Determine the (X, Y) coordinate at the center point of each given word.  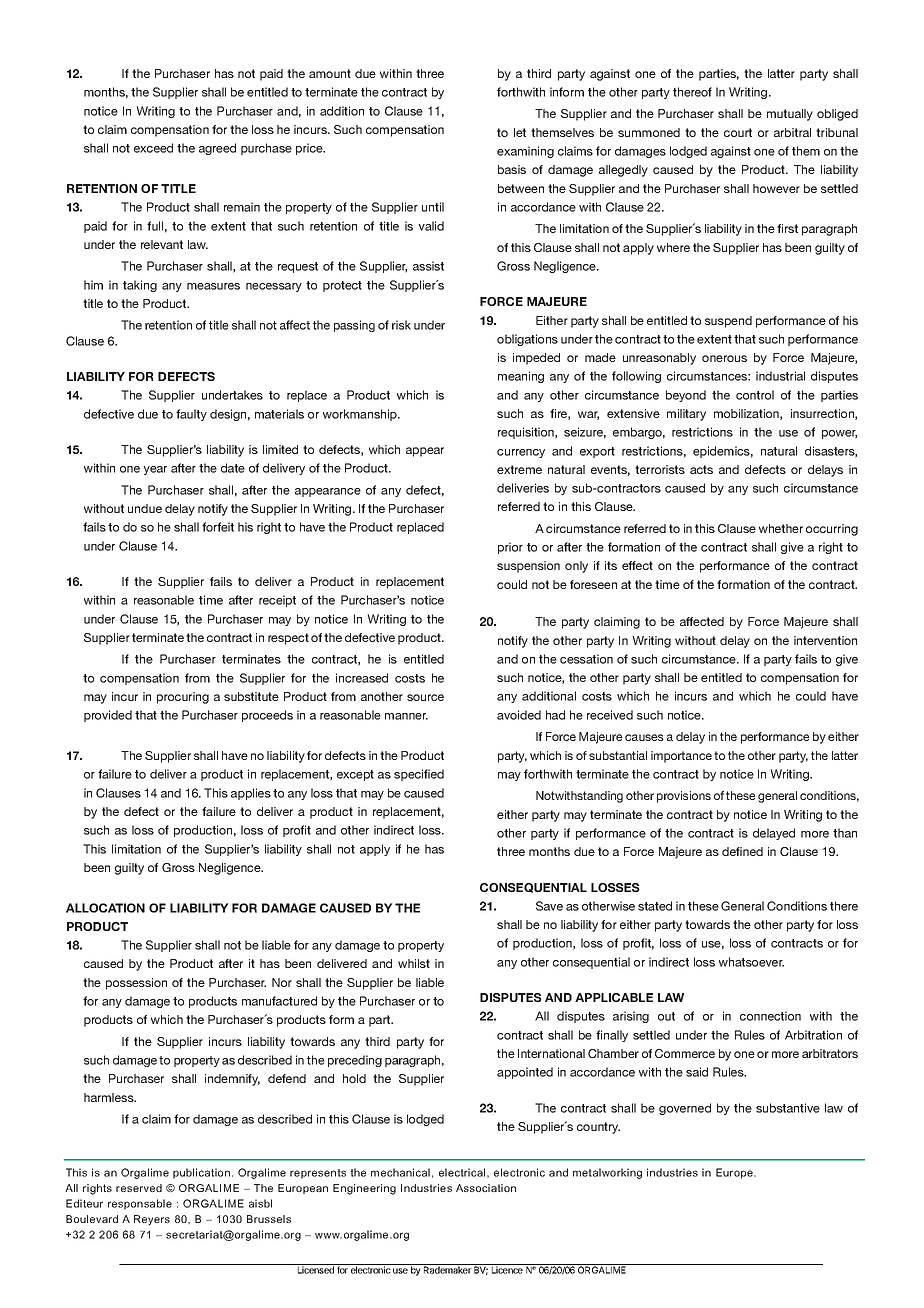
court (738, 132)
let (520, 132)
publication (201, 1173)
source (425, 697)
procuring (183, 698)
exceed (153, 148)
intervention (825, 640)
